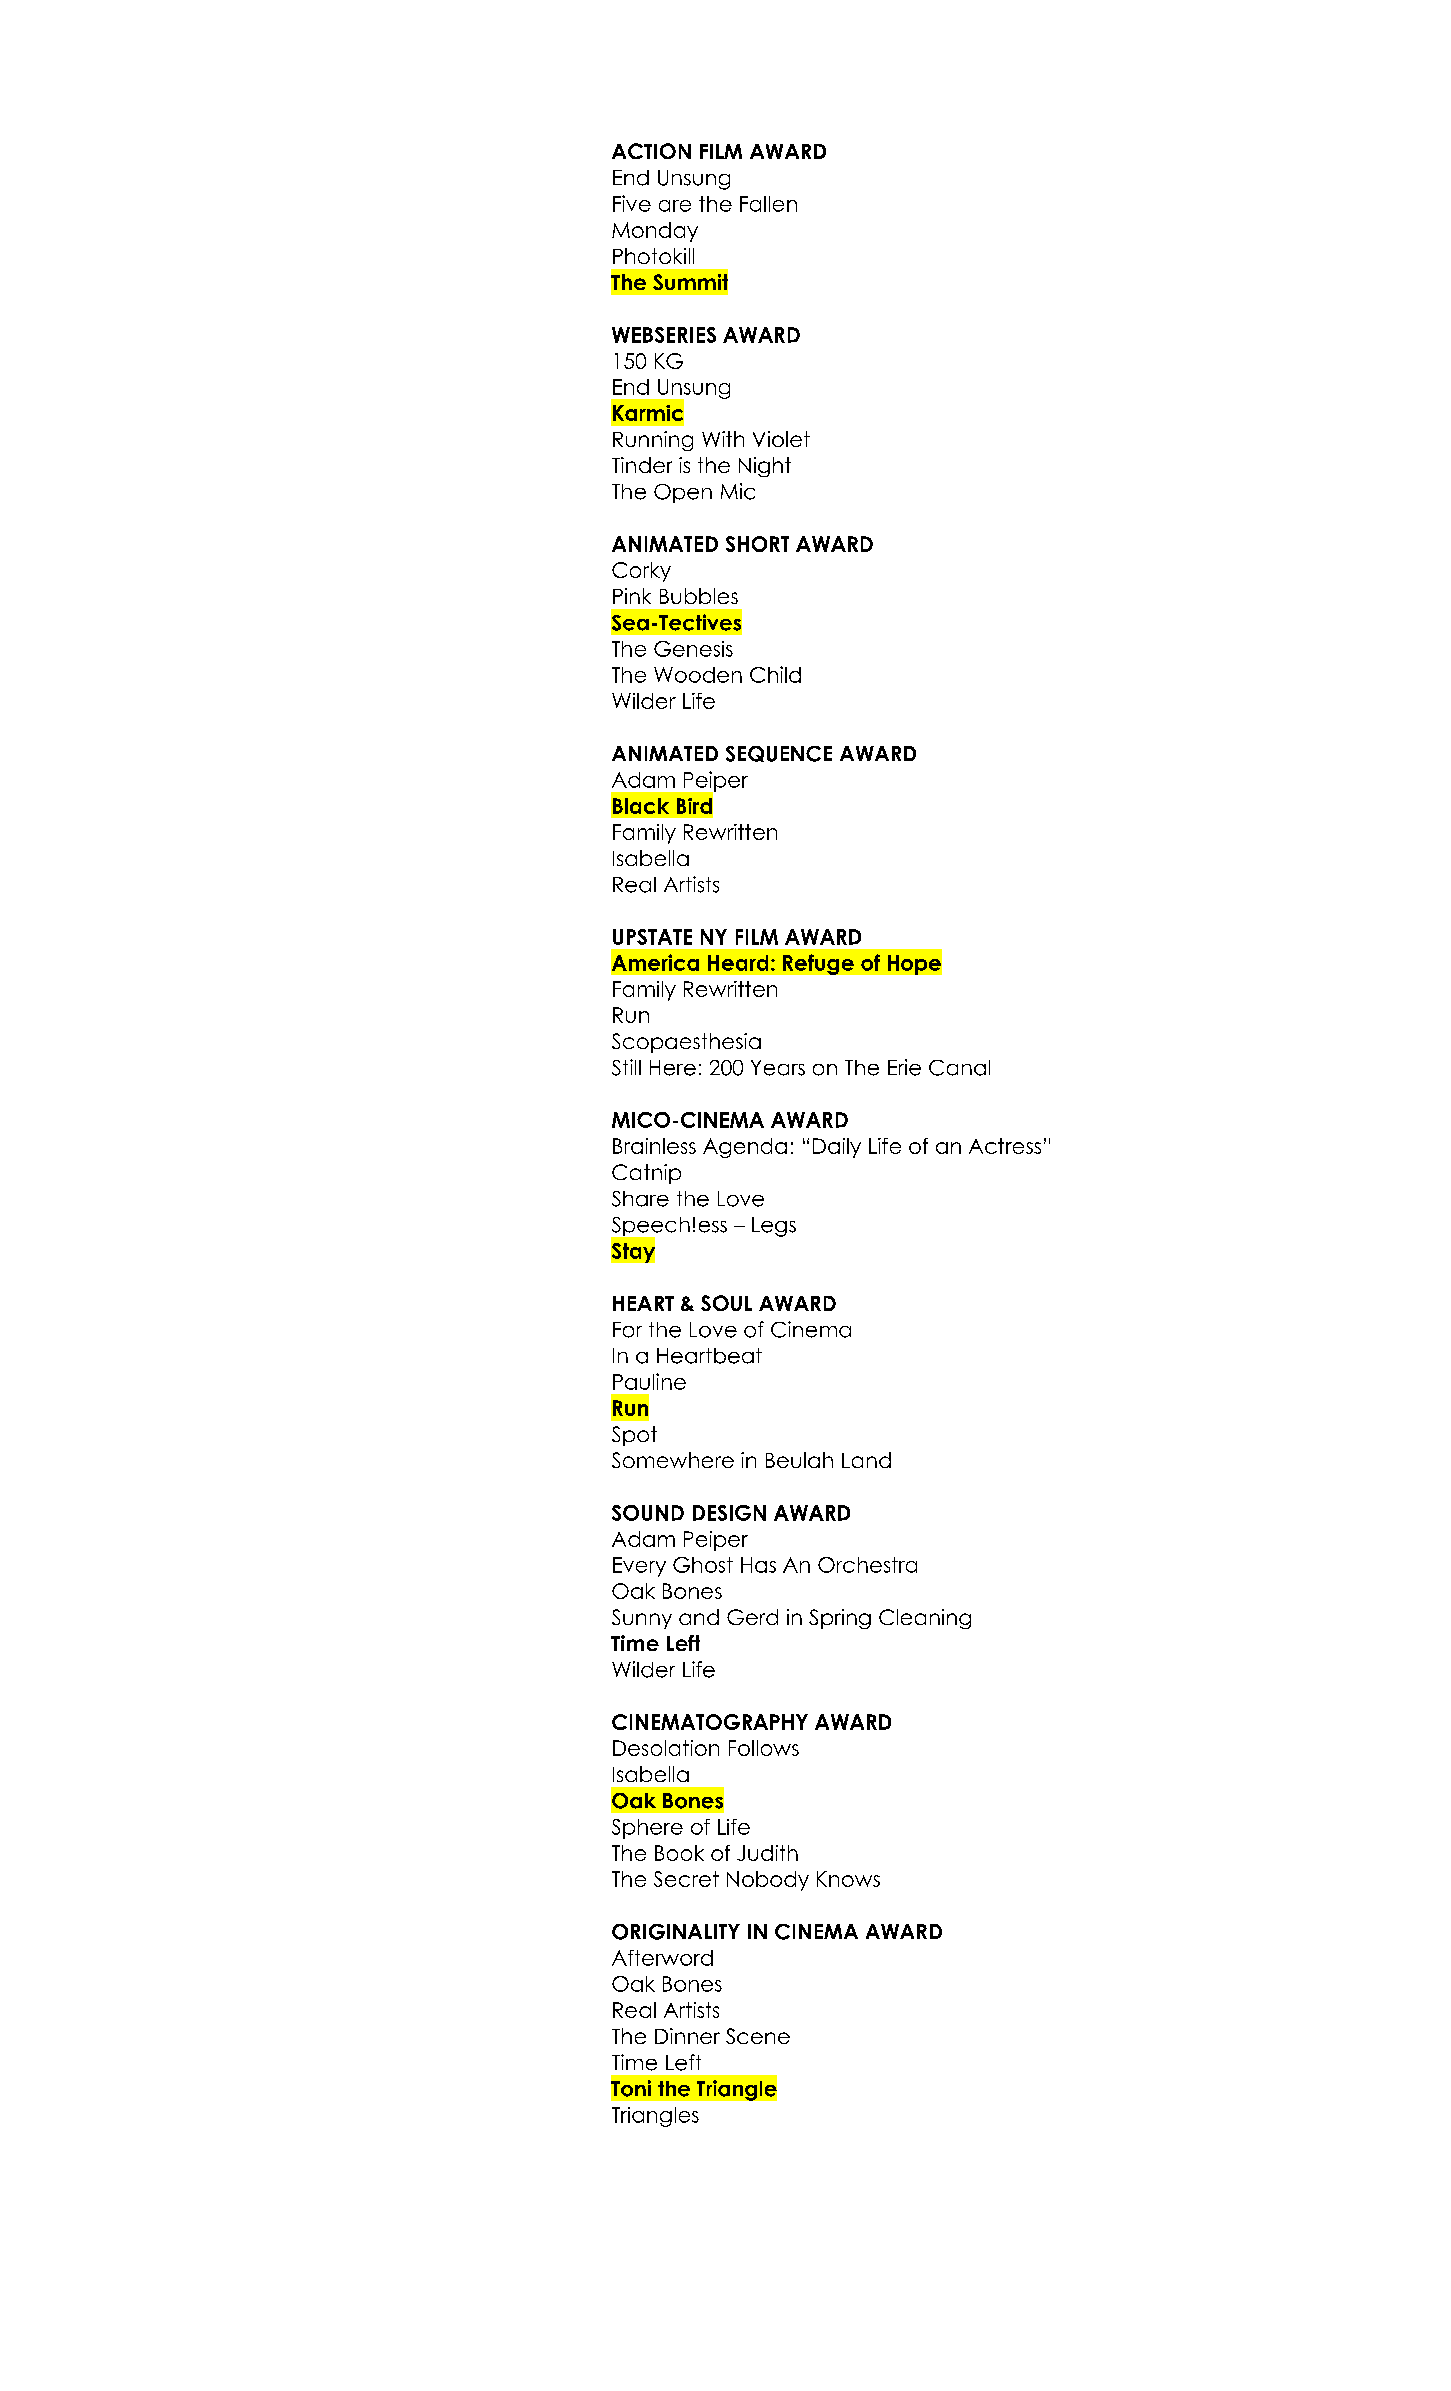 The width and height of the screenshot is (1451, 2391). Describe the element at coordinates (655, 232) in the screenshot. I see `Monday` at that location.
